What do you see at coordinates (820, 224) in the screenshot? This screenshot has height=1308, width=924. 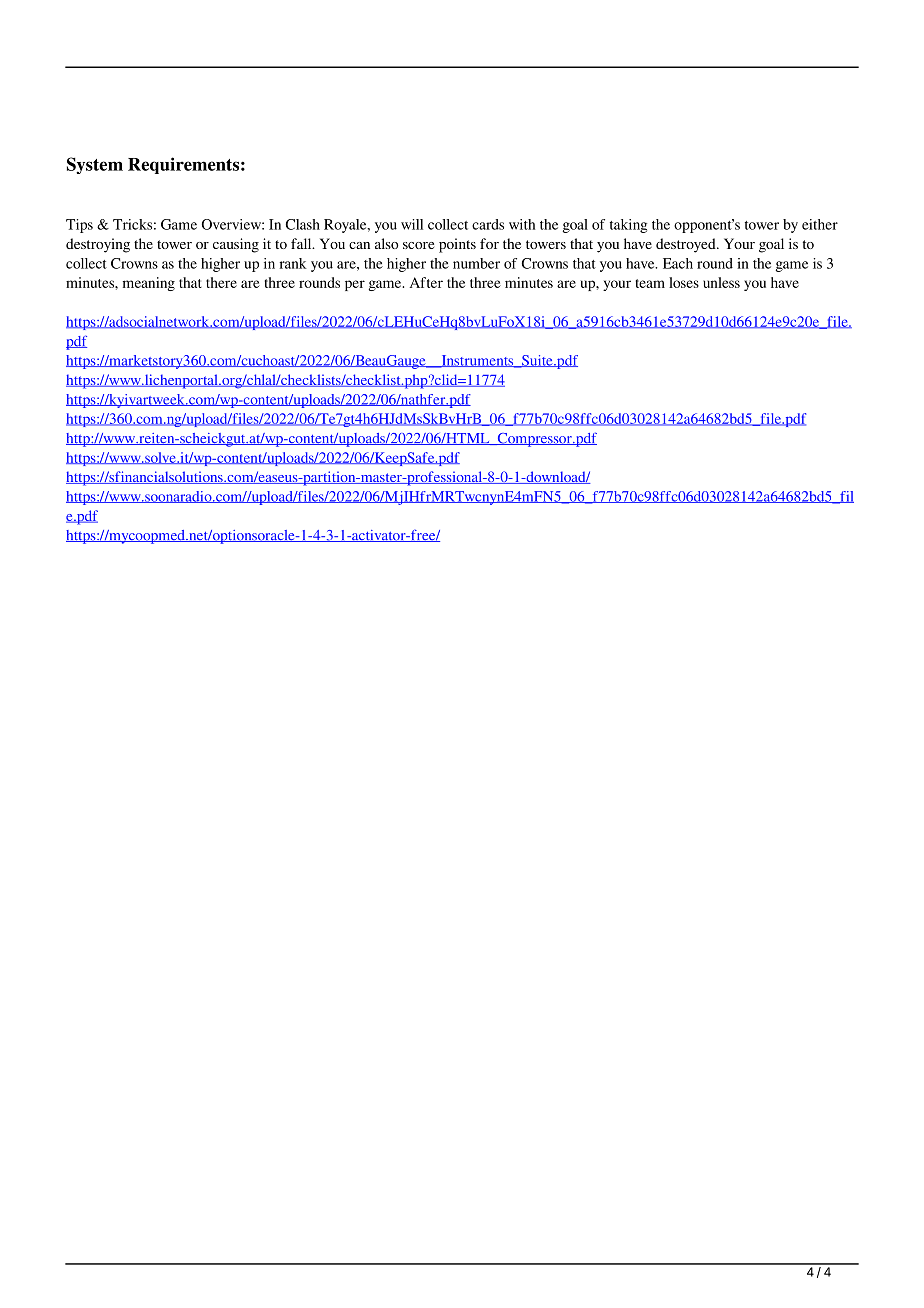 I see `either` at bounding box center [820, 224].
